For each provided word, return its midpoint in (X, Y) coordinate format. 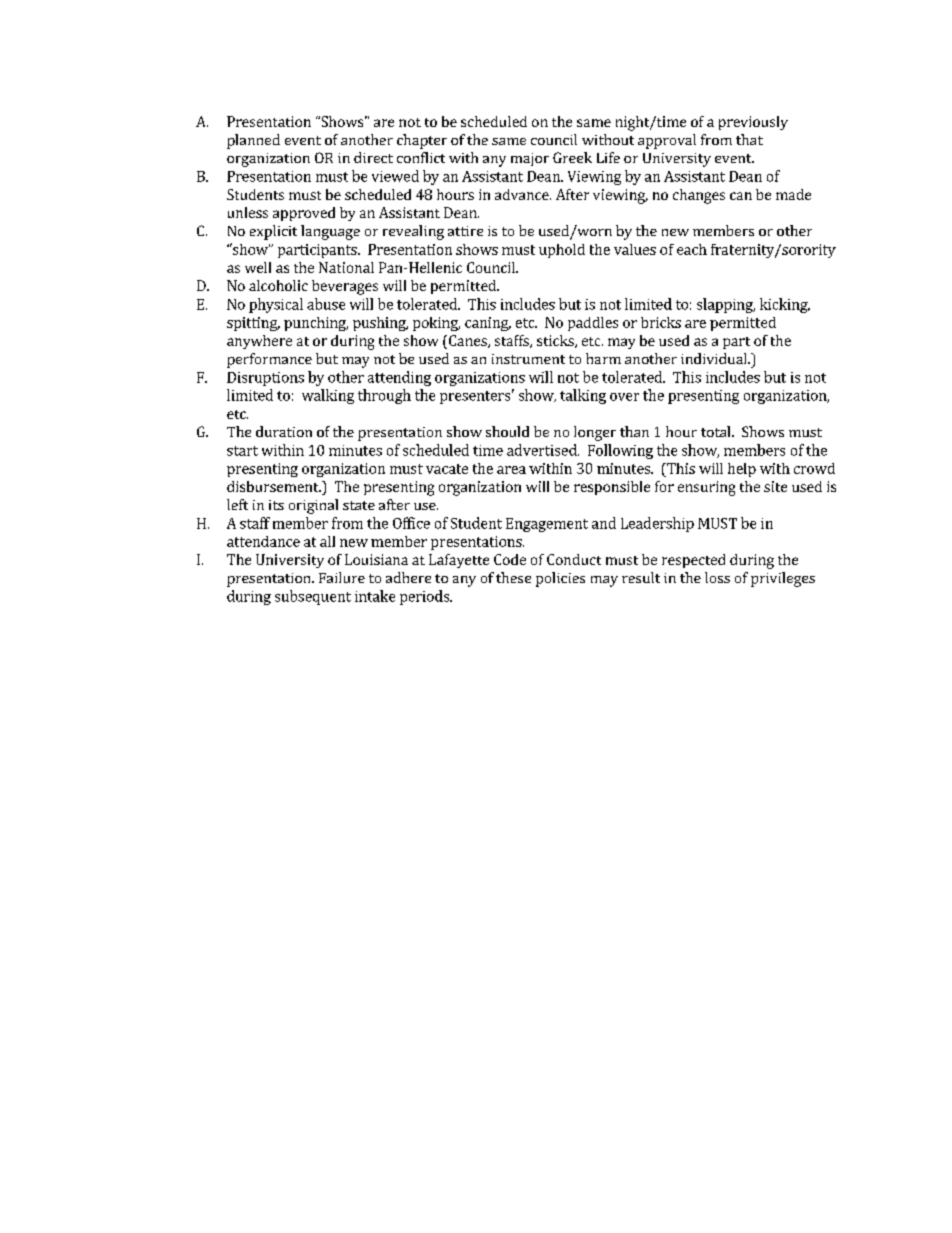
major (530, 159)
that (749, 139)
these (513, 577)
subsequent (313, 597)
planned (253, 141)
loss (717, 577)
